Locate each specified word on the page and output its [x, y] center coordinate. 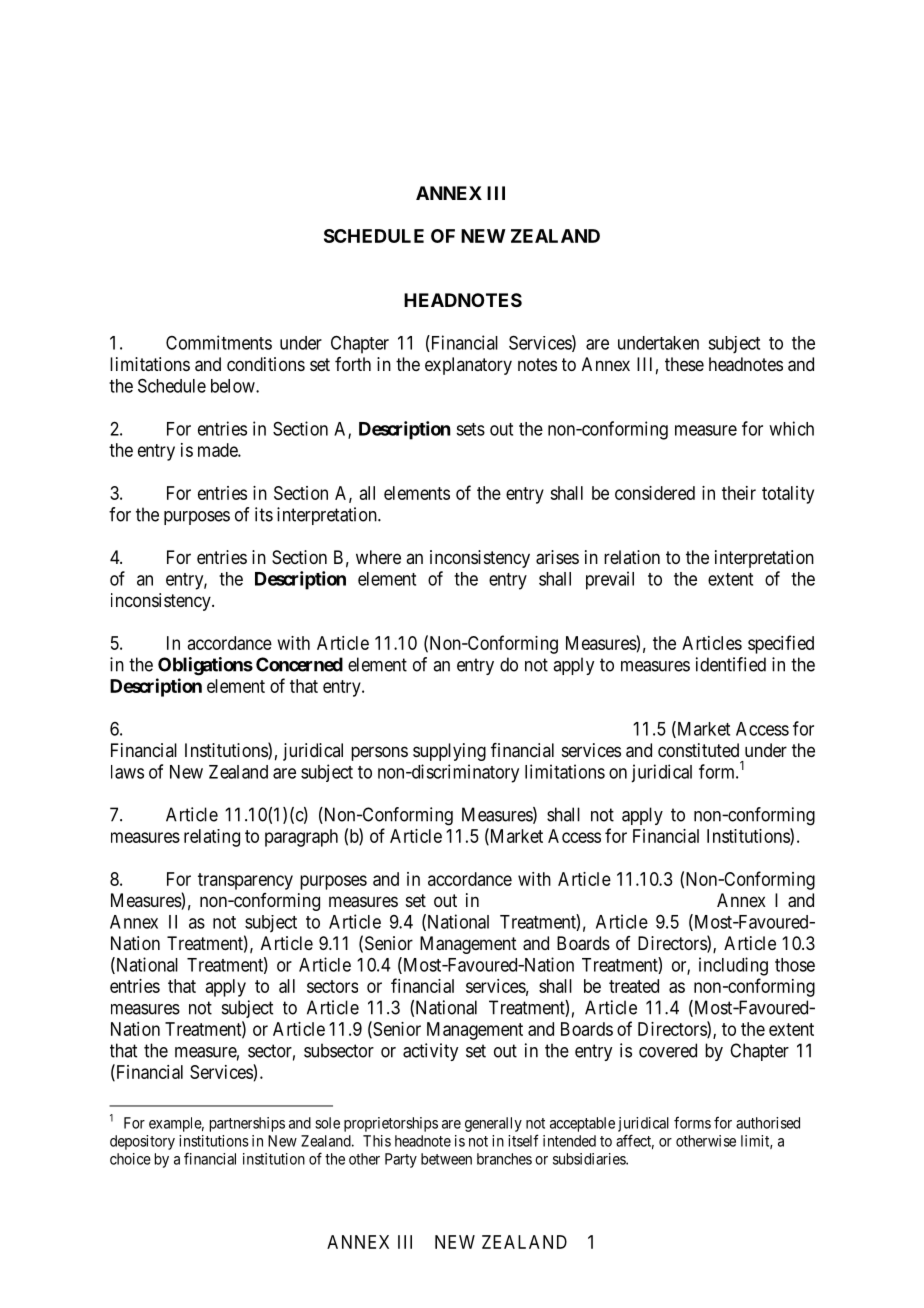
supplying [449, 752]
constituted [698, 750]
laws [127, 772]
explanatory [468, 366]
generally [493, 1124]
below [234, 386]
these [684, 364]
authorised [768, 1123]
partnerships [247, 1124]
